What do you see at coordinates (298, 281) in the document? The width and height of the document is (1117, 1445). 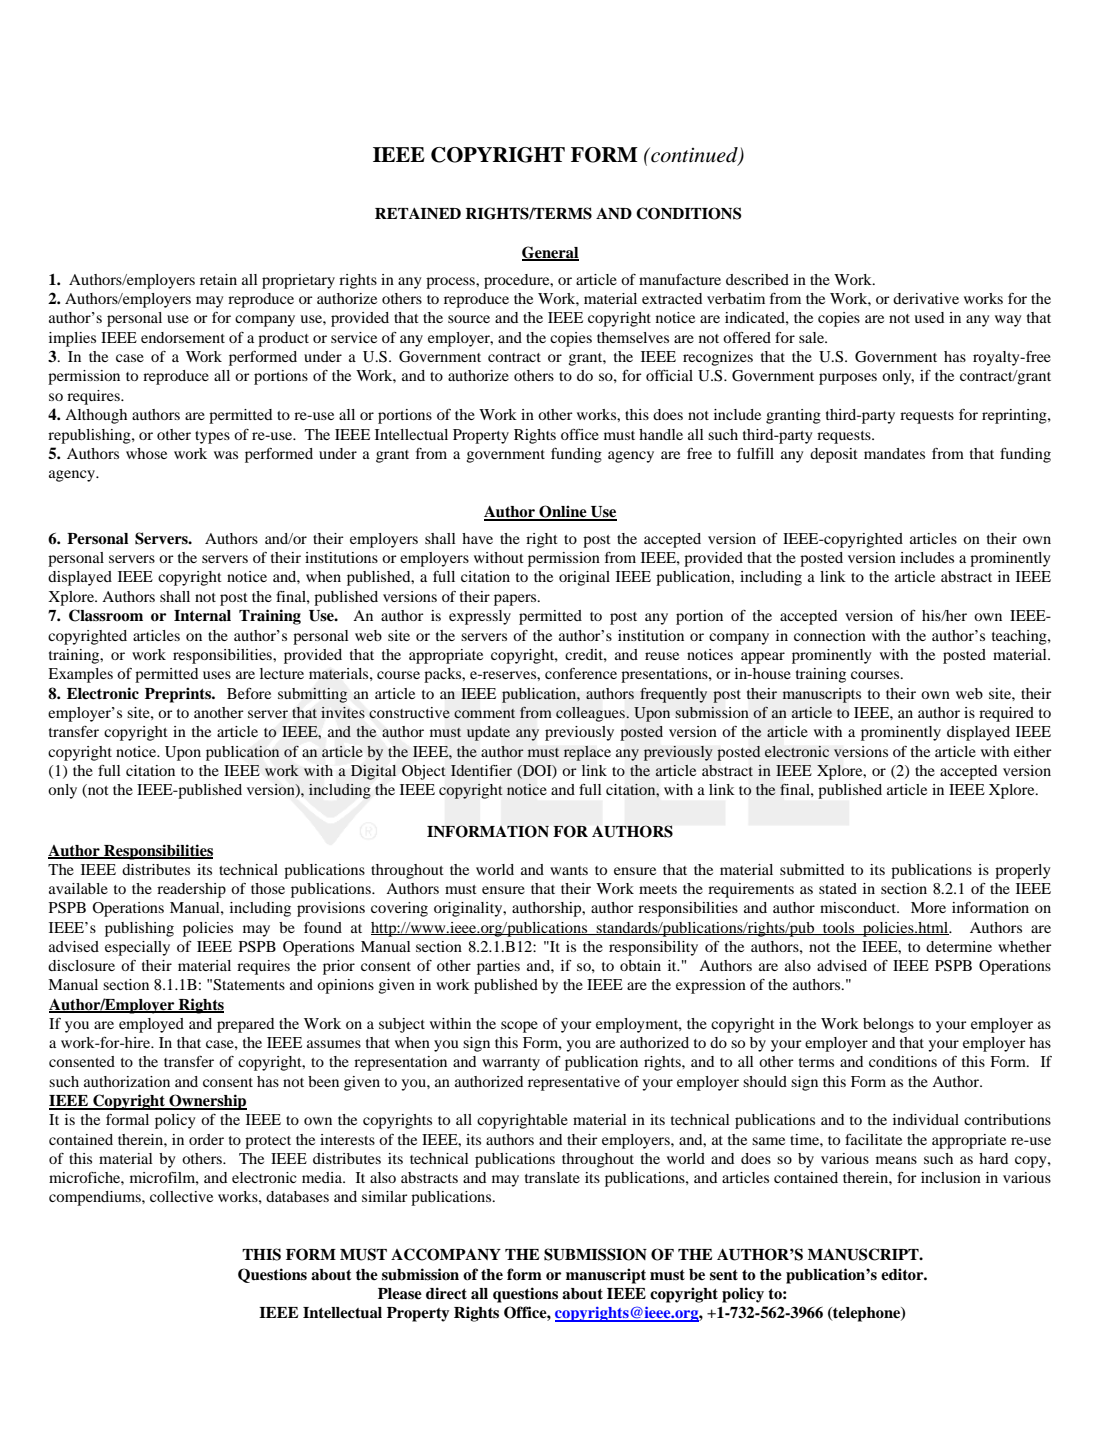 I see `proprietary` at bounding box center [298, 281].
